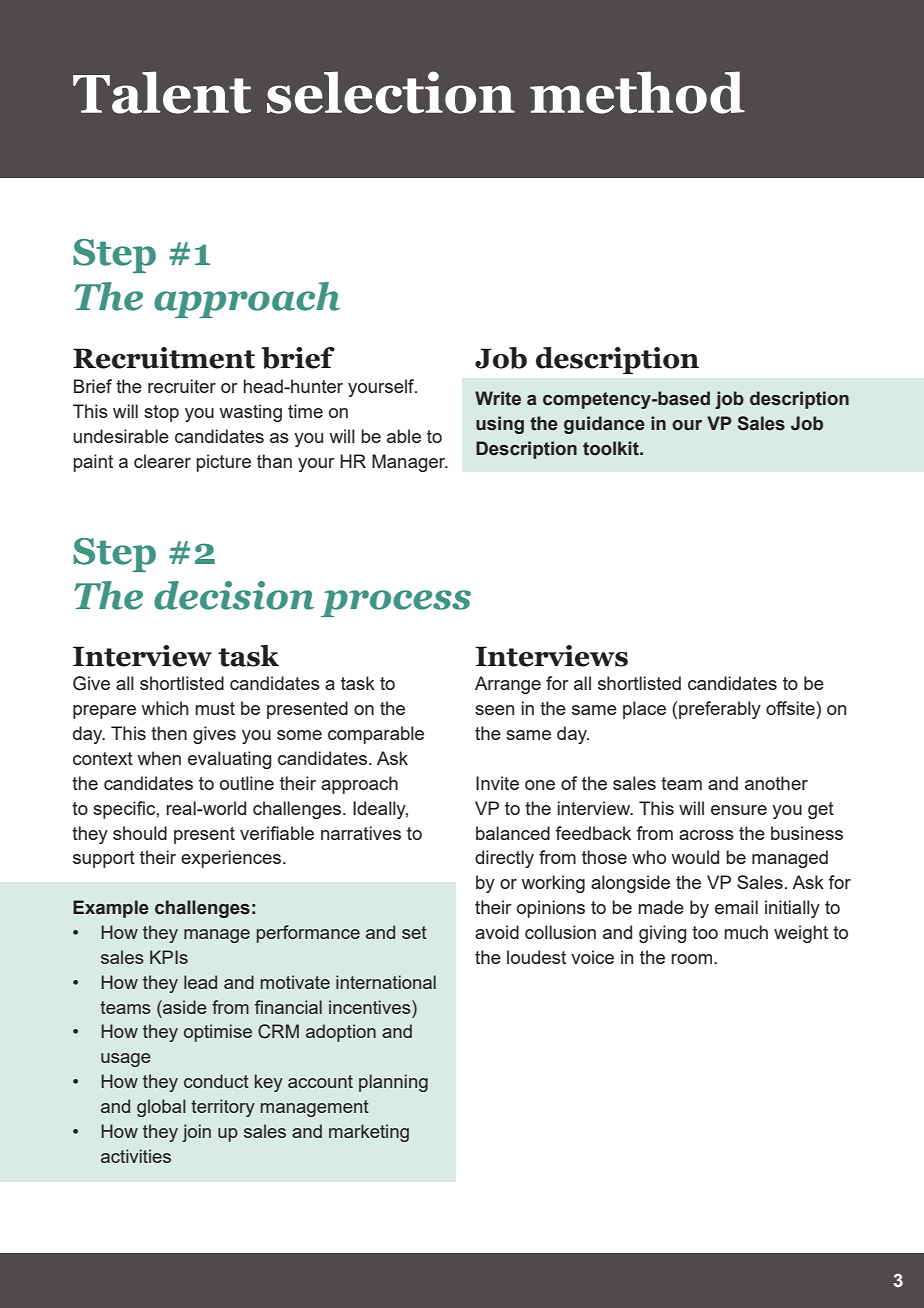 The width and height of the page is (924, 1308). I want to click on method, so click(637, 92).
